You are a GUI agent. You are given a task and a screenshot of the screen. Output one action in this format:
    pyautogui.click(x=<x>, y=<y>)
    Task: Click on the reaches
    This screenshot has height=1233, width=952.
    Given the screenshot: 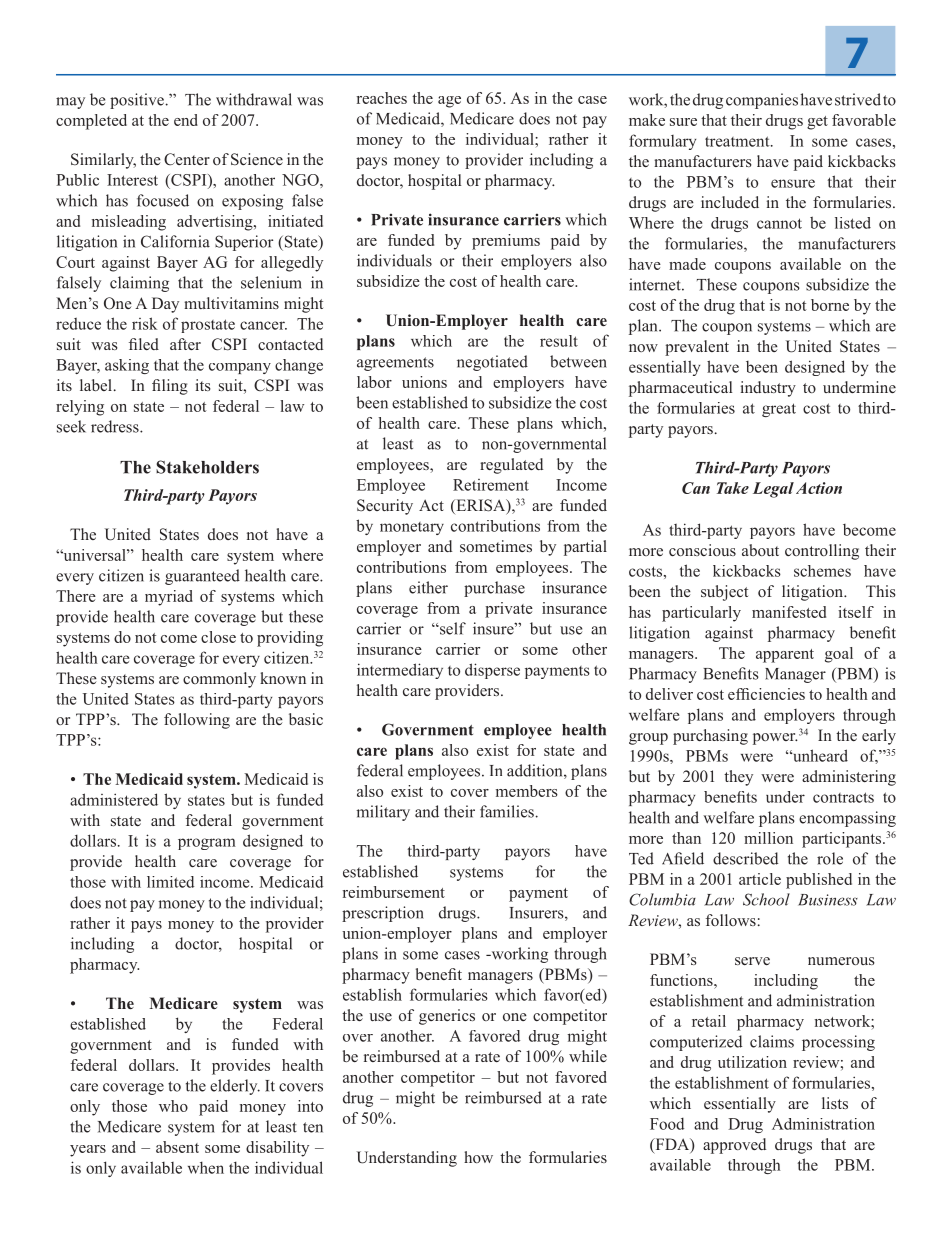 What is the action you would take?
    pyautogui.click(x=382, y=98)
